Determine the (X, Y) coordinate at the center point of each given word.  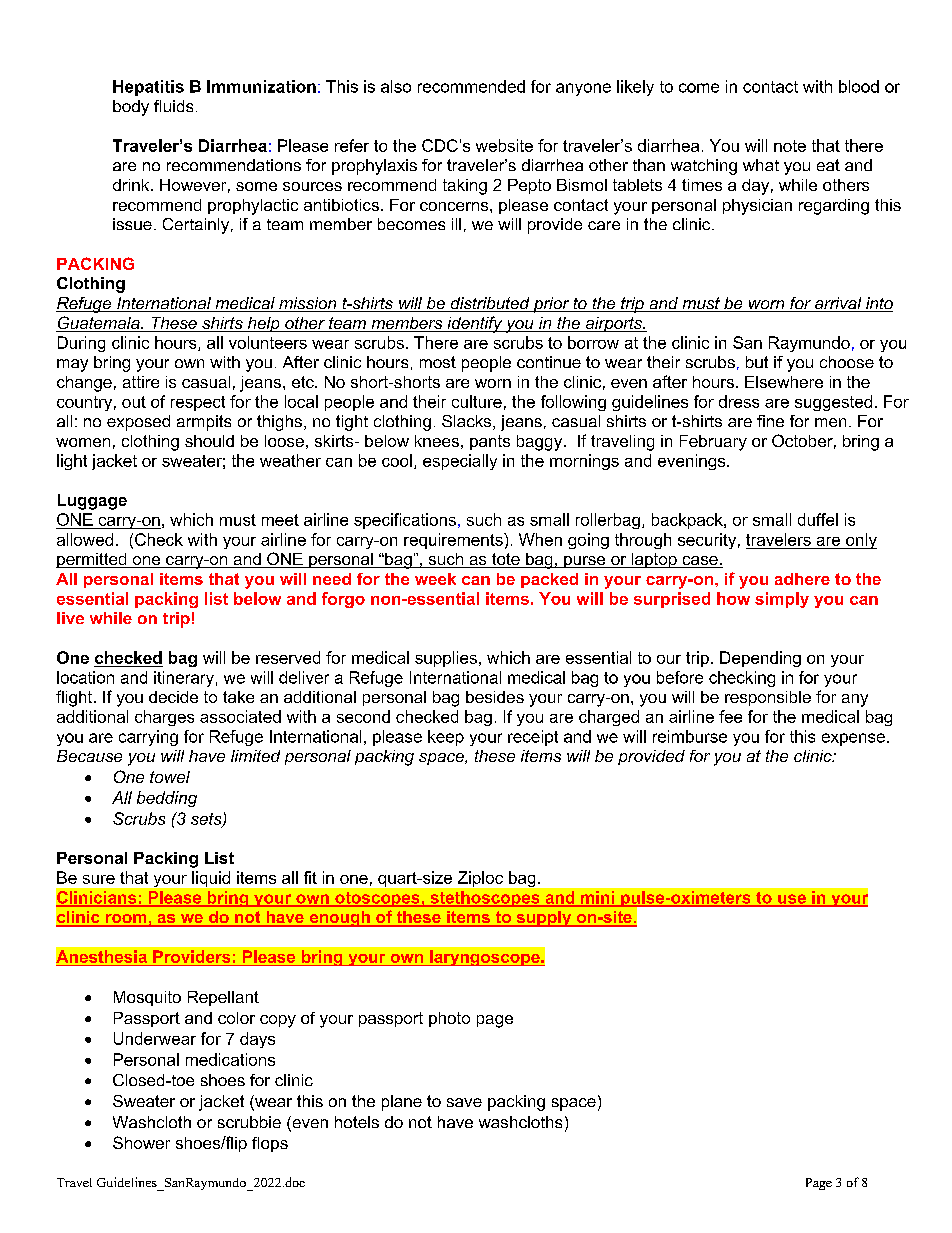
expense (853, 739)
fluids (173, 106)
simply (782, 600)
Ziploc (480, 879)
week (435, 579)
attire (141, 382)
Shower (141, 1142)
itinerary (184, 679)
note (790, 146)
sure (99, 879)
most (438, 362)
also (396, 86)
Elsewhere (784, 382)
